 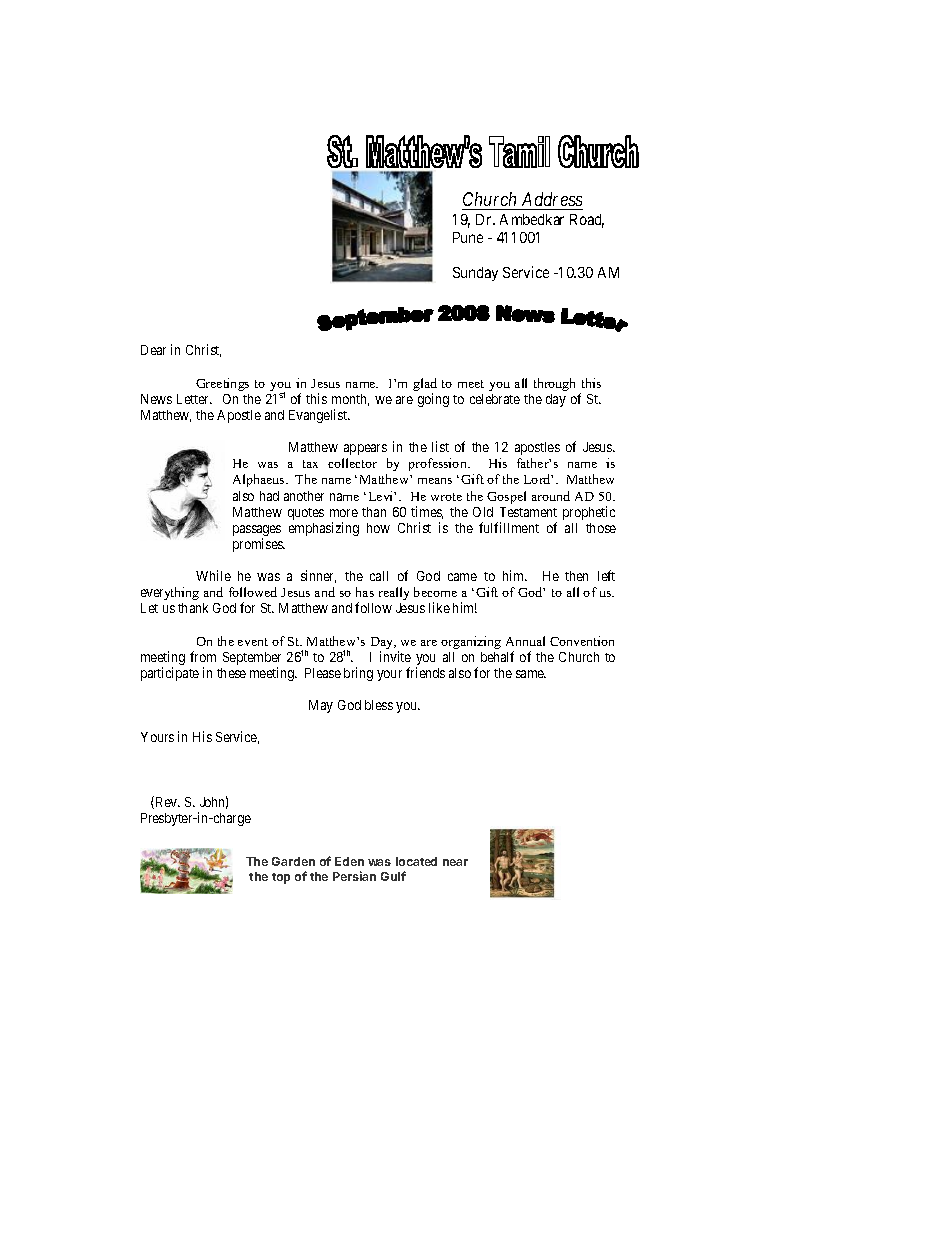 I want to click on Dear, so click(x=153, y=350).
